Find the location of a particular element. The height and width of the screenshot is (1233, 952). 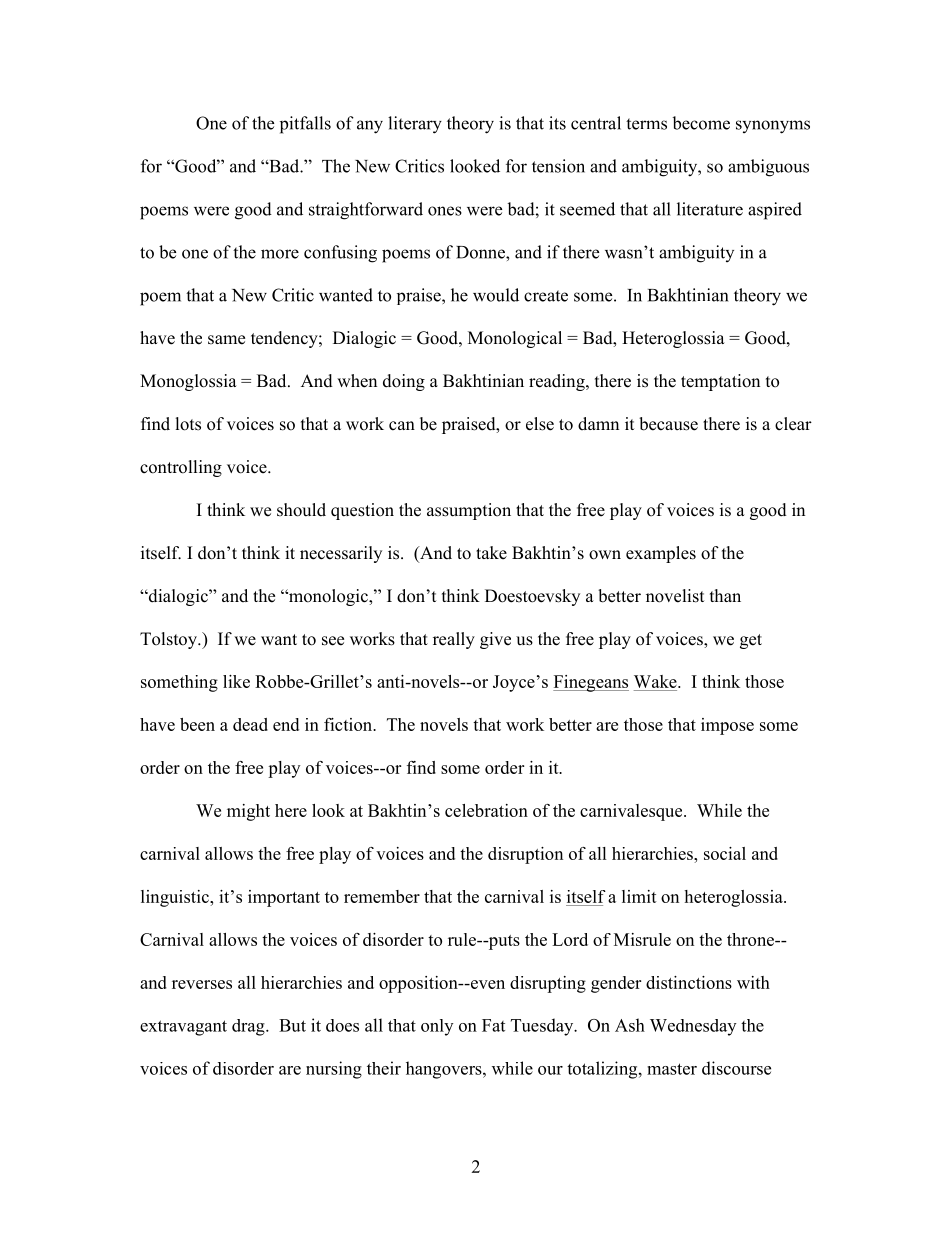

temptation is located at coordinates (720, 382).
